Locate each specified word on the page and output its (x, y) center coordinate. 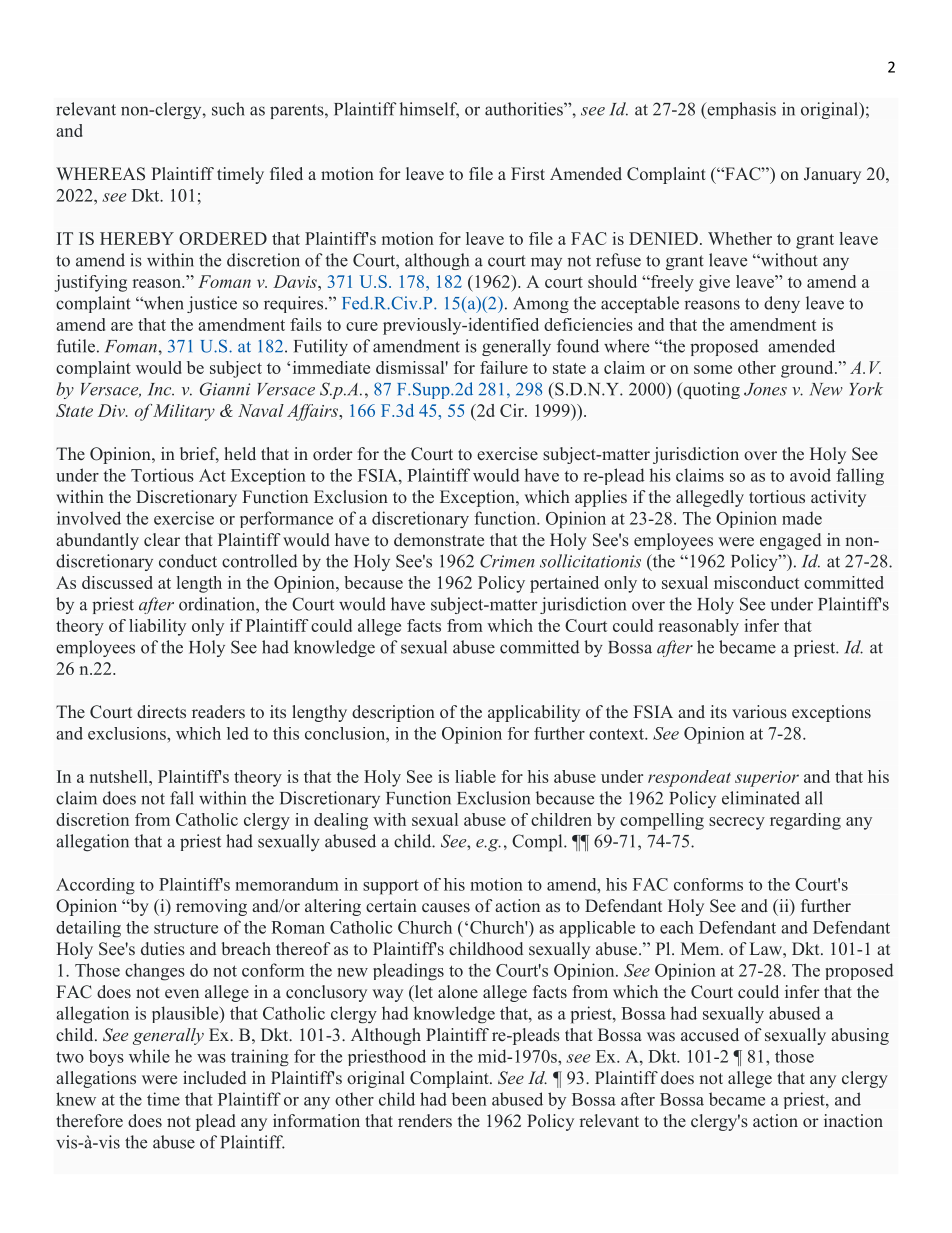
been (469, 1099)
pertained (564, 584)
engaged (790, 541)
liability (157, 627)
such (228, 109)
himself (429, 110)
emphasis (740, 110)
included (214, 1077)
